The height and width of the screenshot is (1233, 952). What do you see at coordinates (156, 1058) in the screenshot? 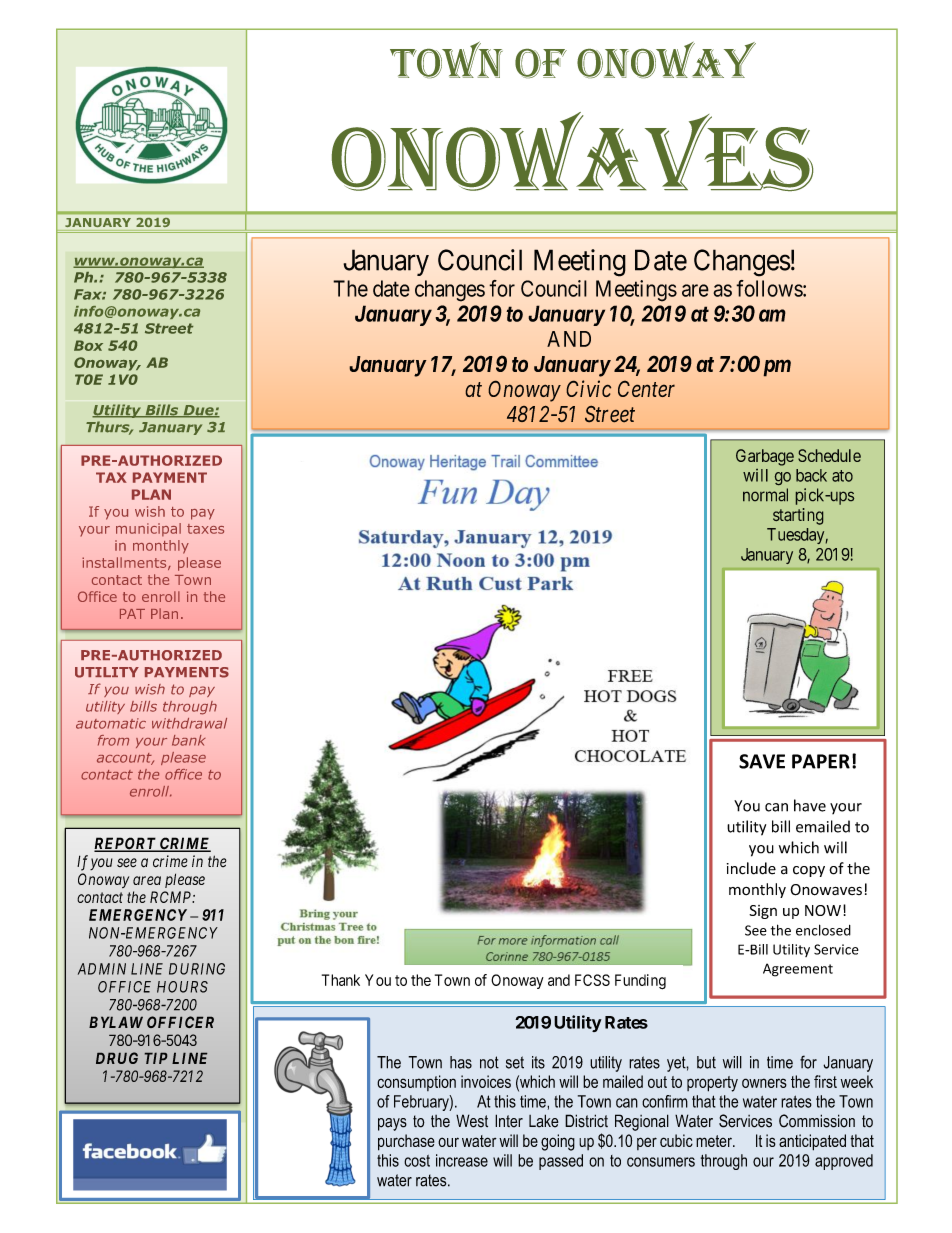
I see `TIP` at bounding box center [156, 1058].
